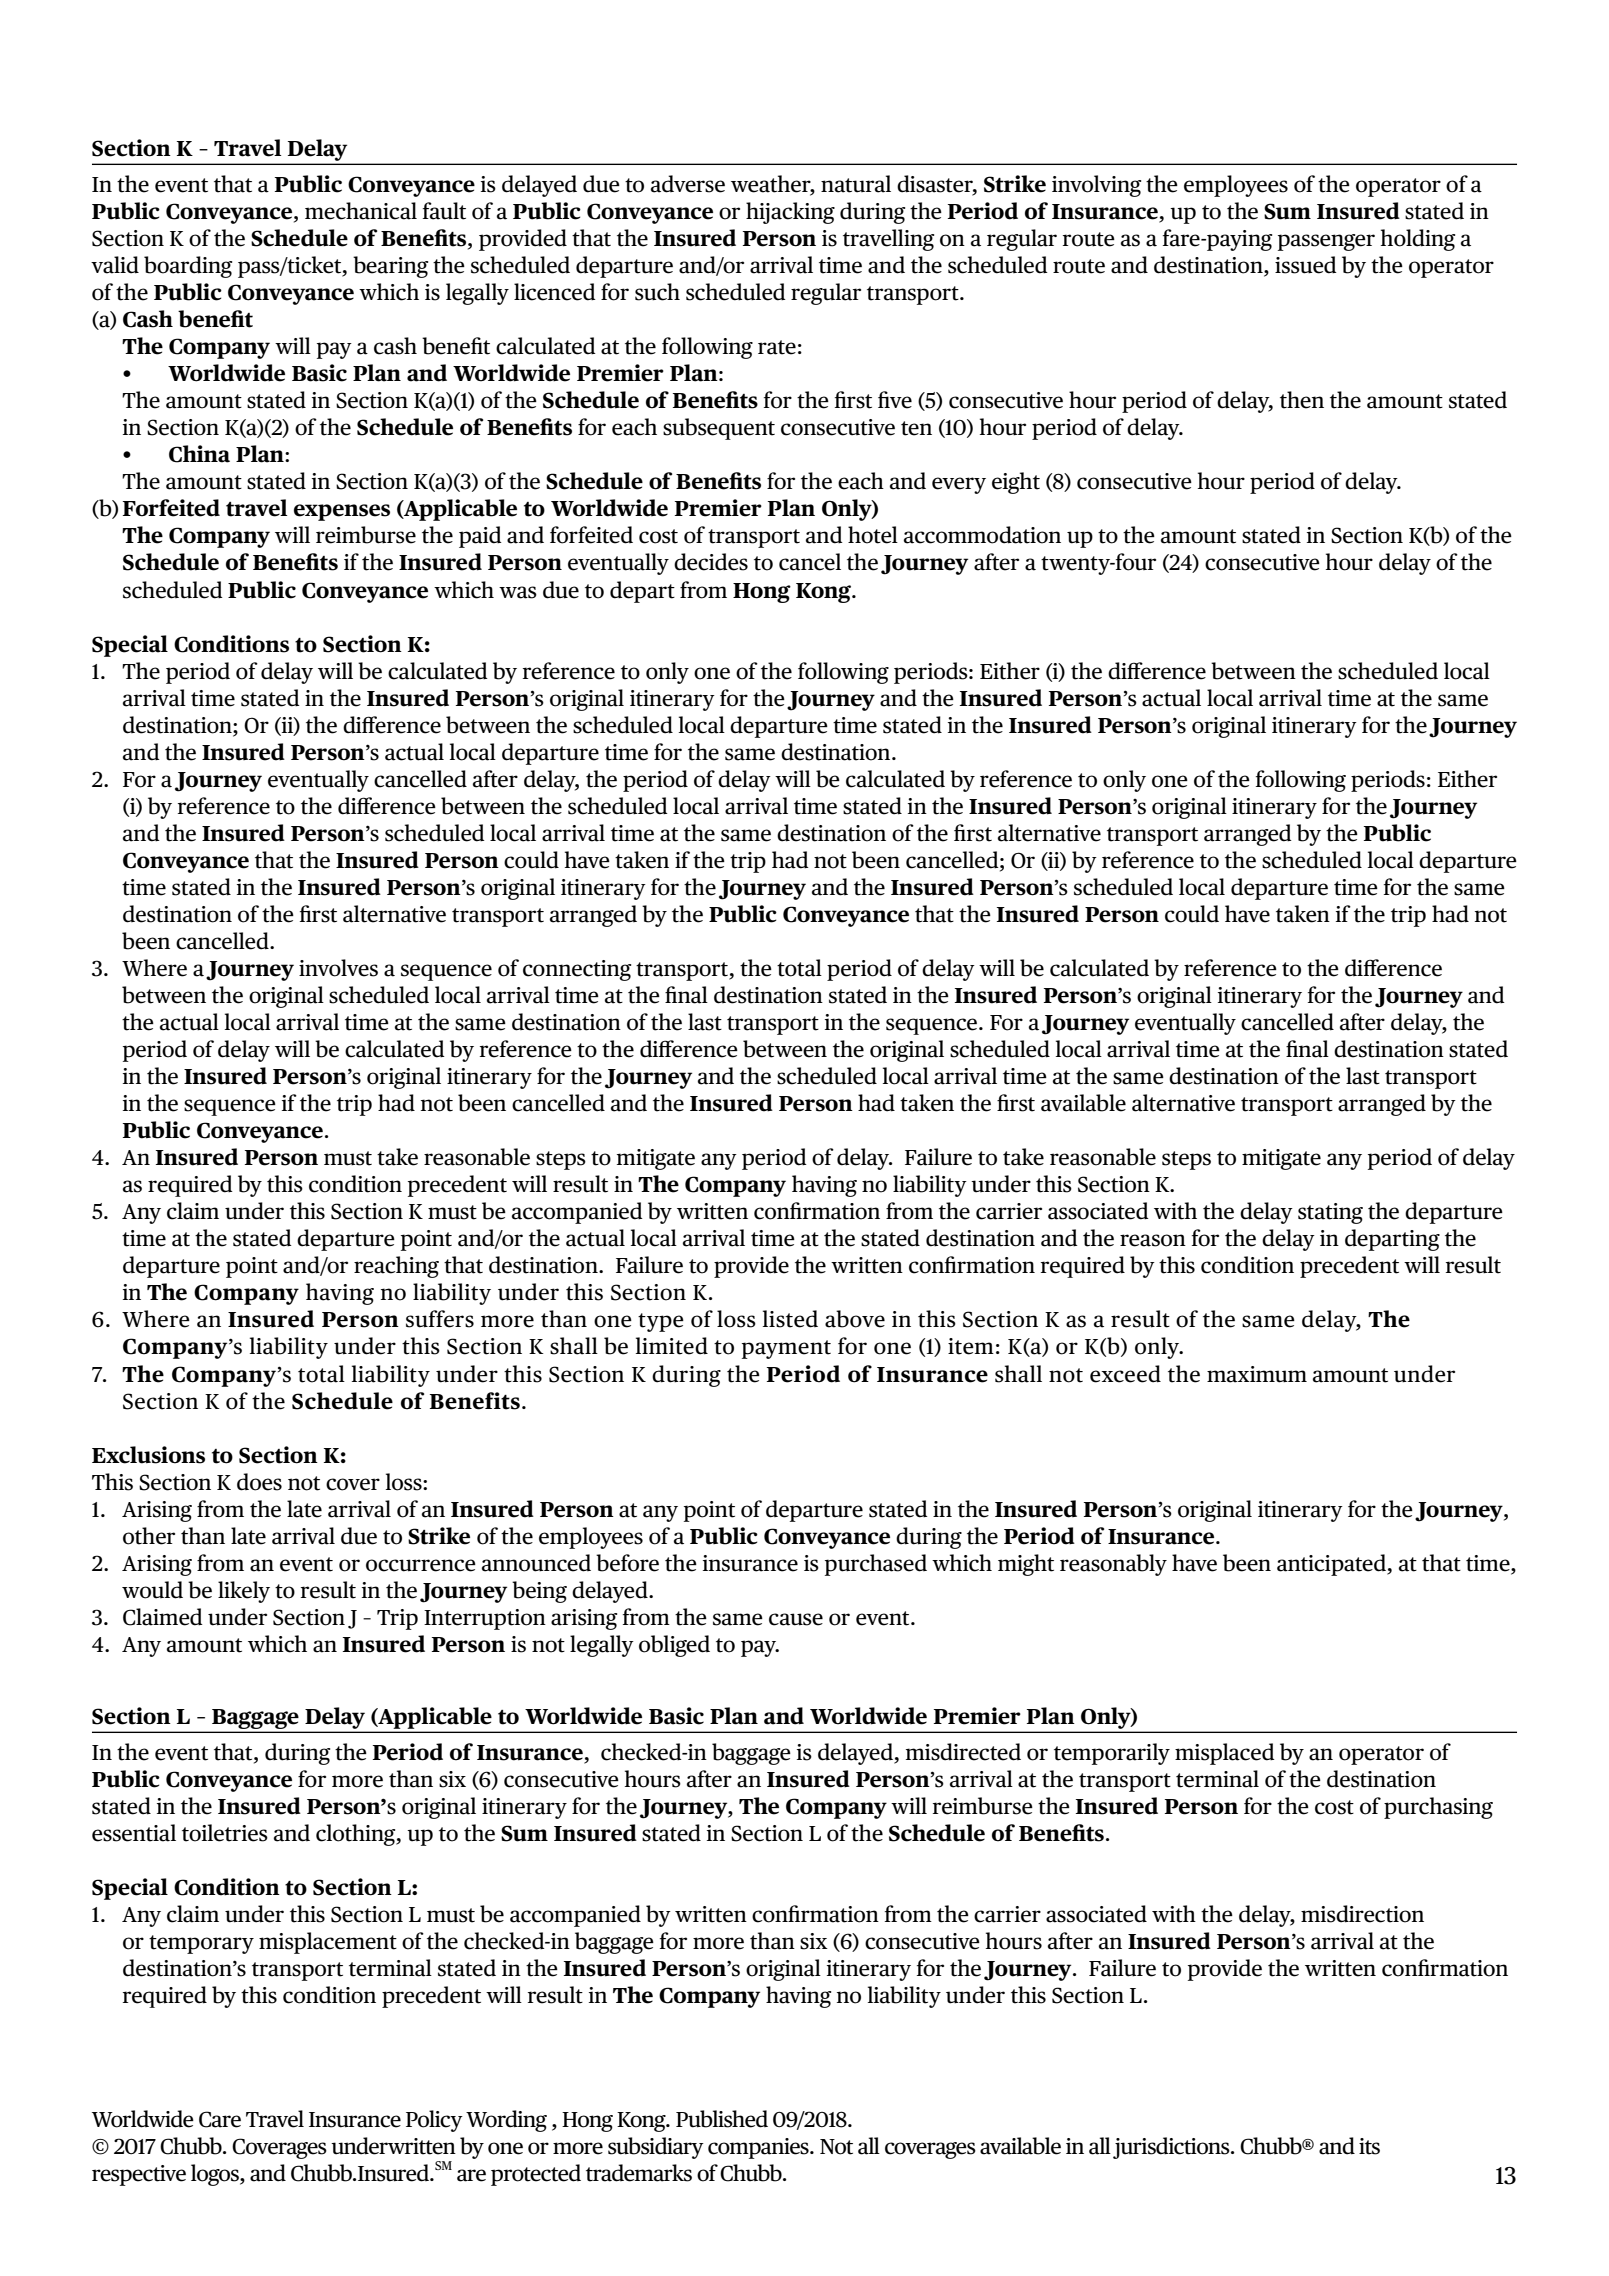  Describe the element at coordinates (1330, 1213) in the screenshot. I see `stating` at that location.
